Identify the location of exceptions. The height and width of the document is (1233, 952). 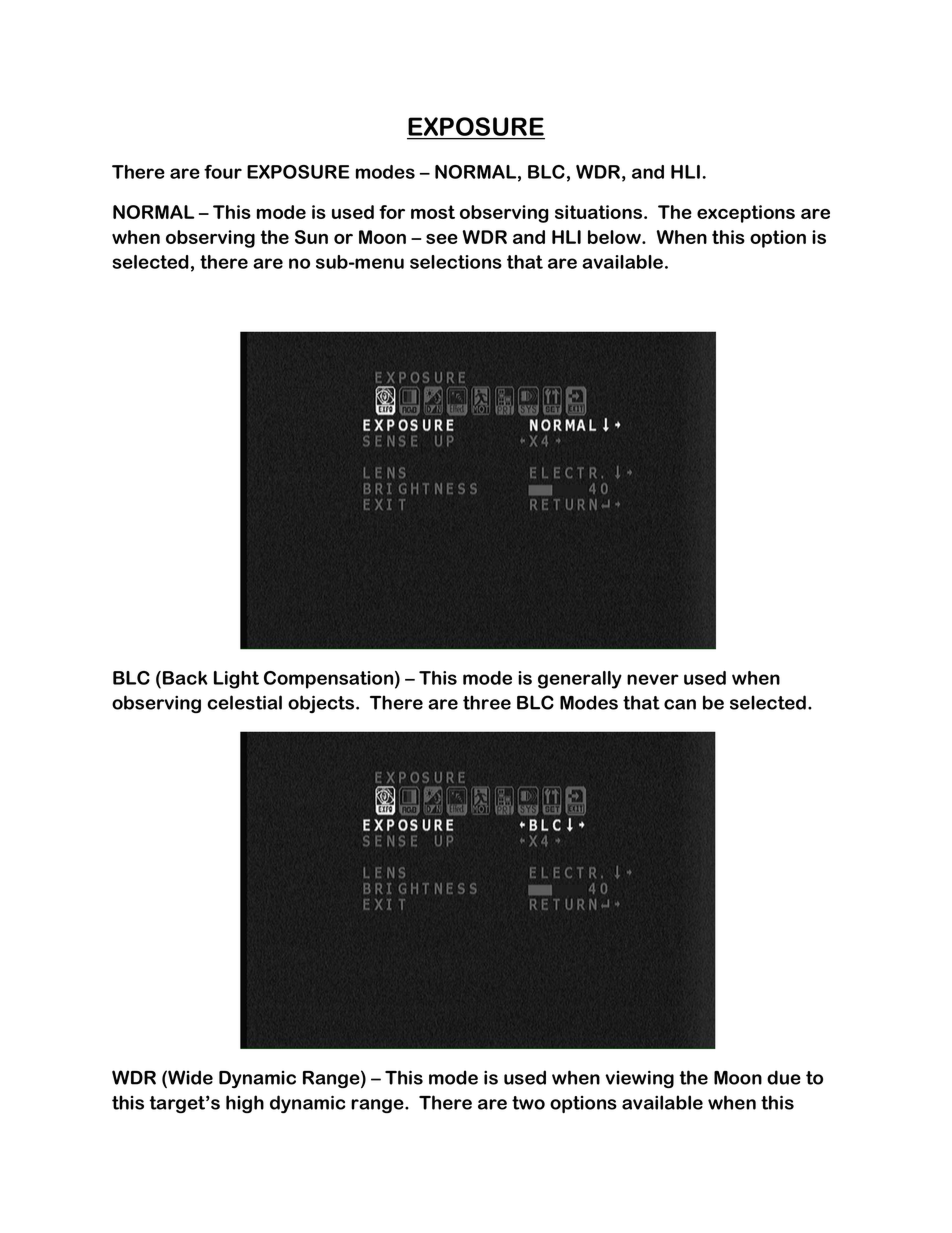
(746, 214).
